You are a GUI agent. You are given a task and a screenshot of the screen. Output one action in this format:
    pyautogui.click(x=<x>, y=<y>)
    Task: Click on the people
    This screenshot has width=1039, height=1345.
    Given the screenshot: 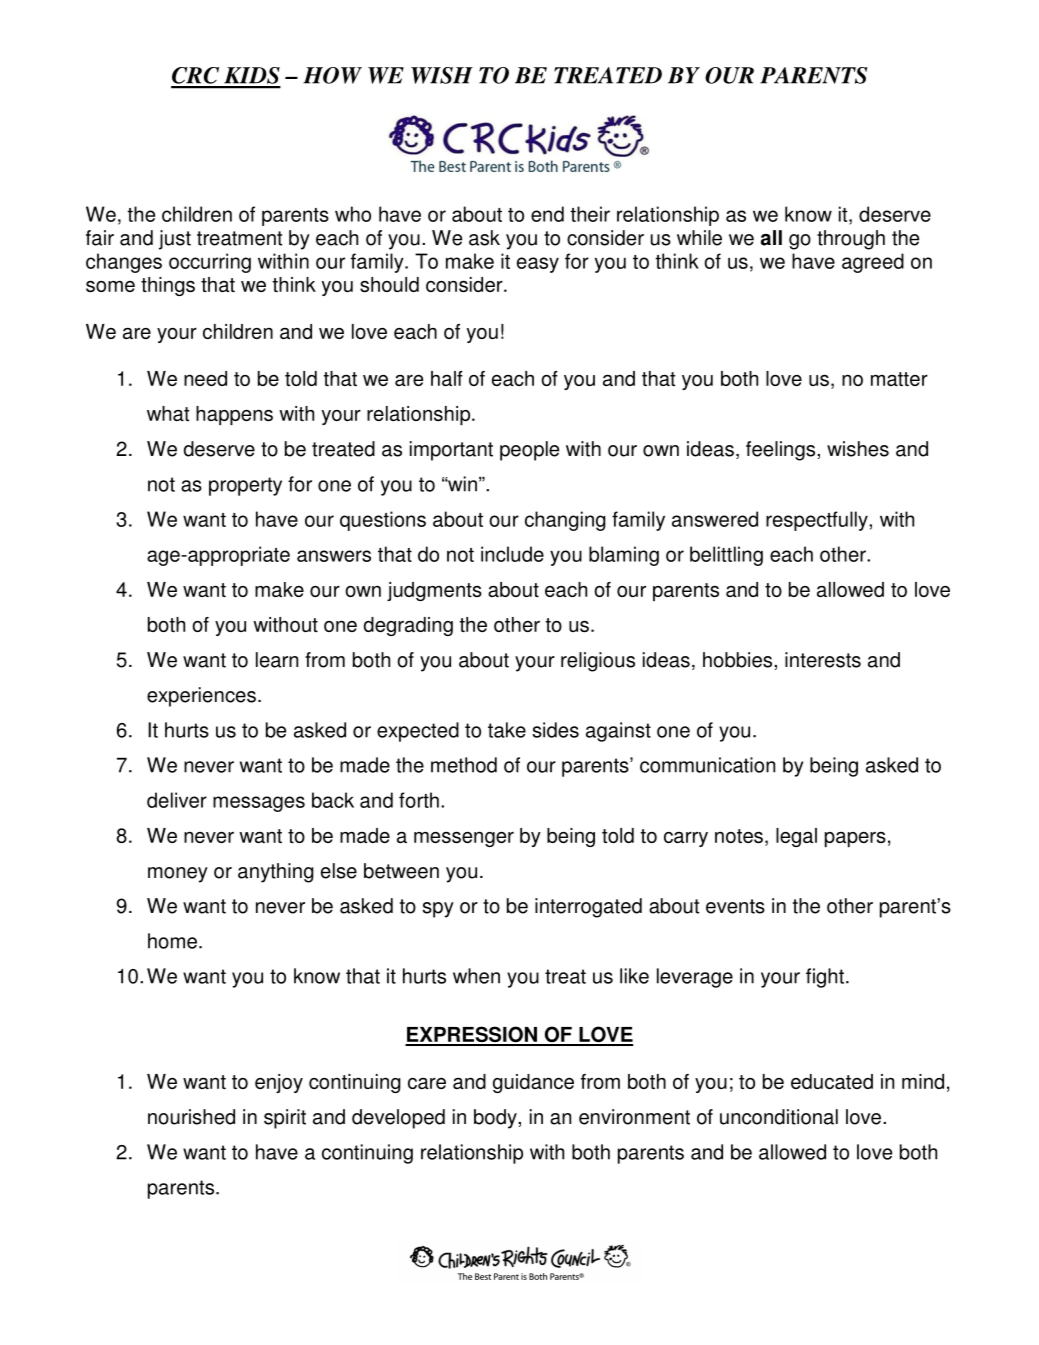 What is the action you would take?
    pyautogui.click(x=529, y=451)
